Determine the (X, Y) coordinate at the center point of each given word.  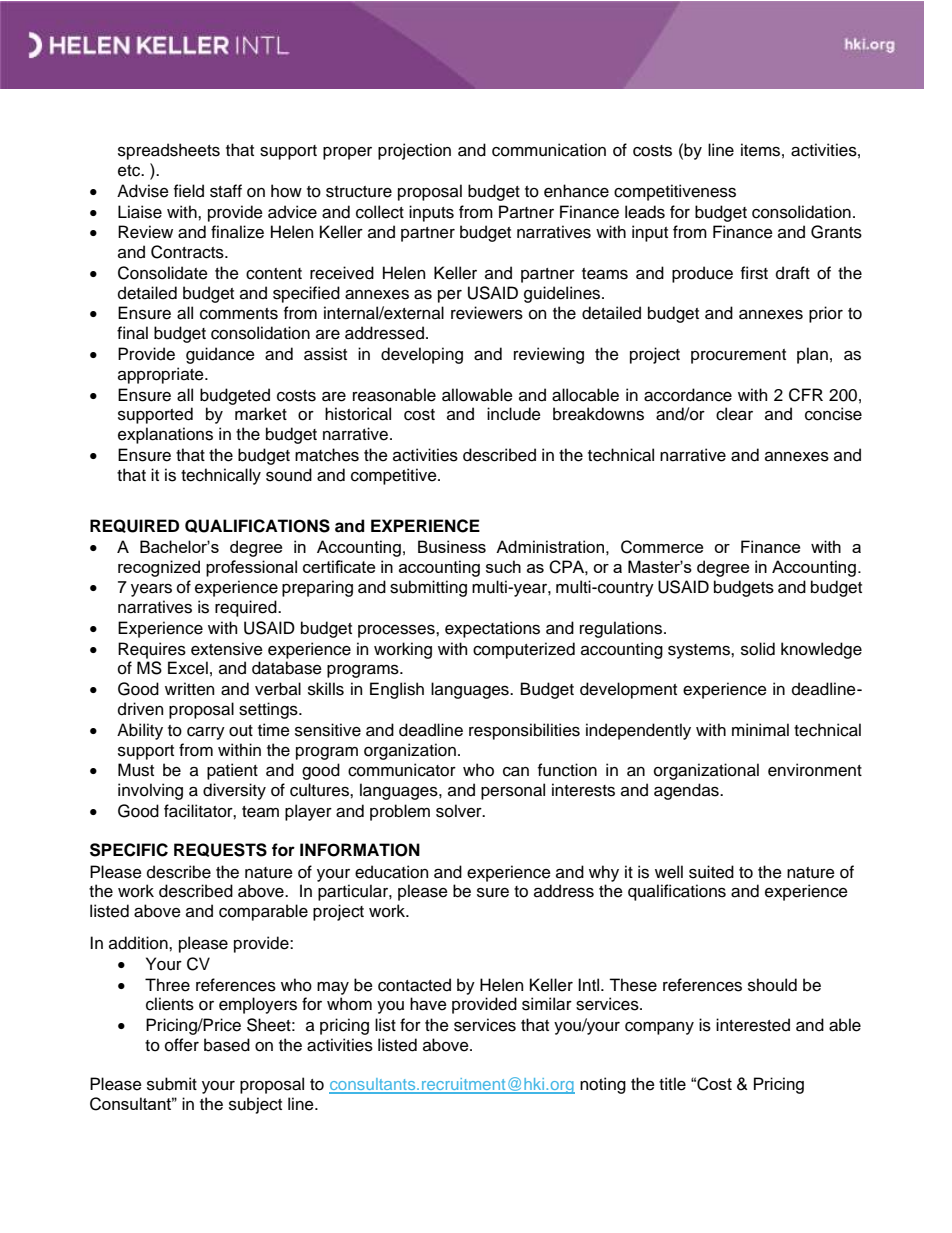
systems (700, 651)
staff (226, 191)
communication (549, 150)
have (428, 1004)
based (227, 1045)
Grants (836, 232)
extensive (227, 649)
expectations (492, 629)
